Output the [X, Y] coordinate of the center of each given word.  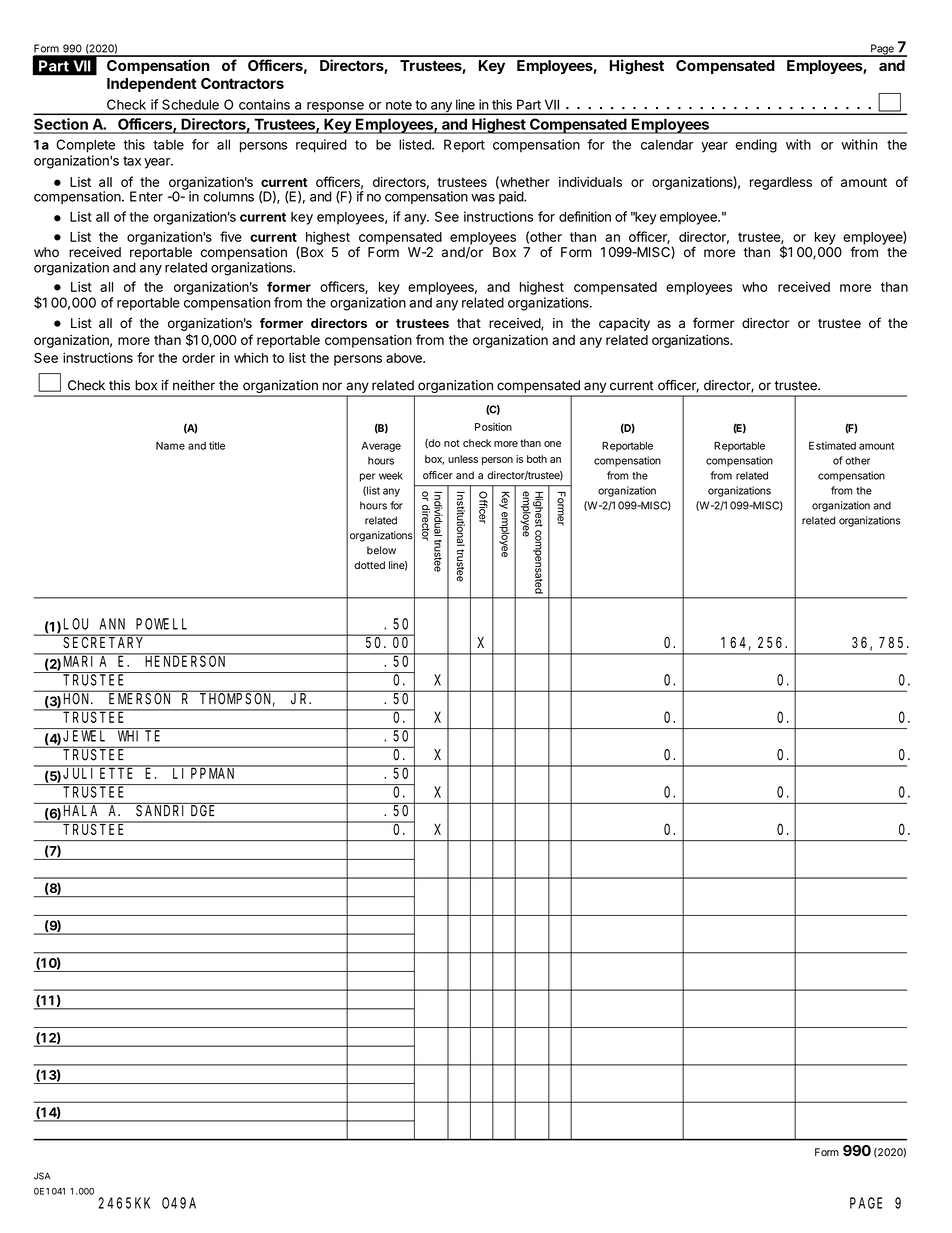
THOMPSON [237, 700]
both [537, 459]
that [469, 323]
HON [78, 699]
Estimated [832, 445]
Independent [152, 85]
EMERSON [139, 699]
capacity [624, 324]
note [399, 105]
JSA [42, 1176]
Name [170, 446]
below [381, 550]
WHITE [139, 736]
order [198, 358]
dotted [369, 565]
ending [756, 146]
